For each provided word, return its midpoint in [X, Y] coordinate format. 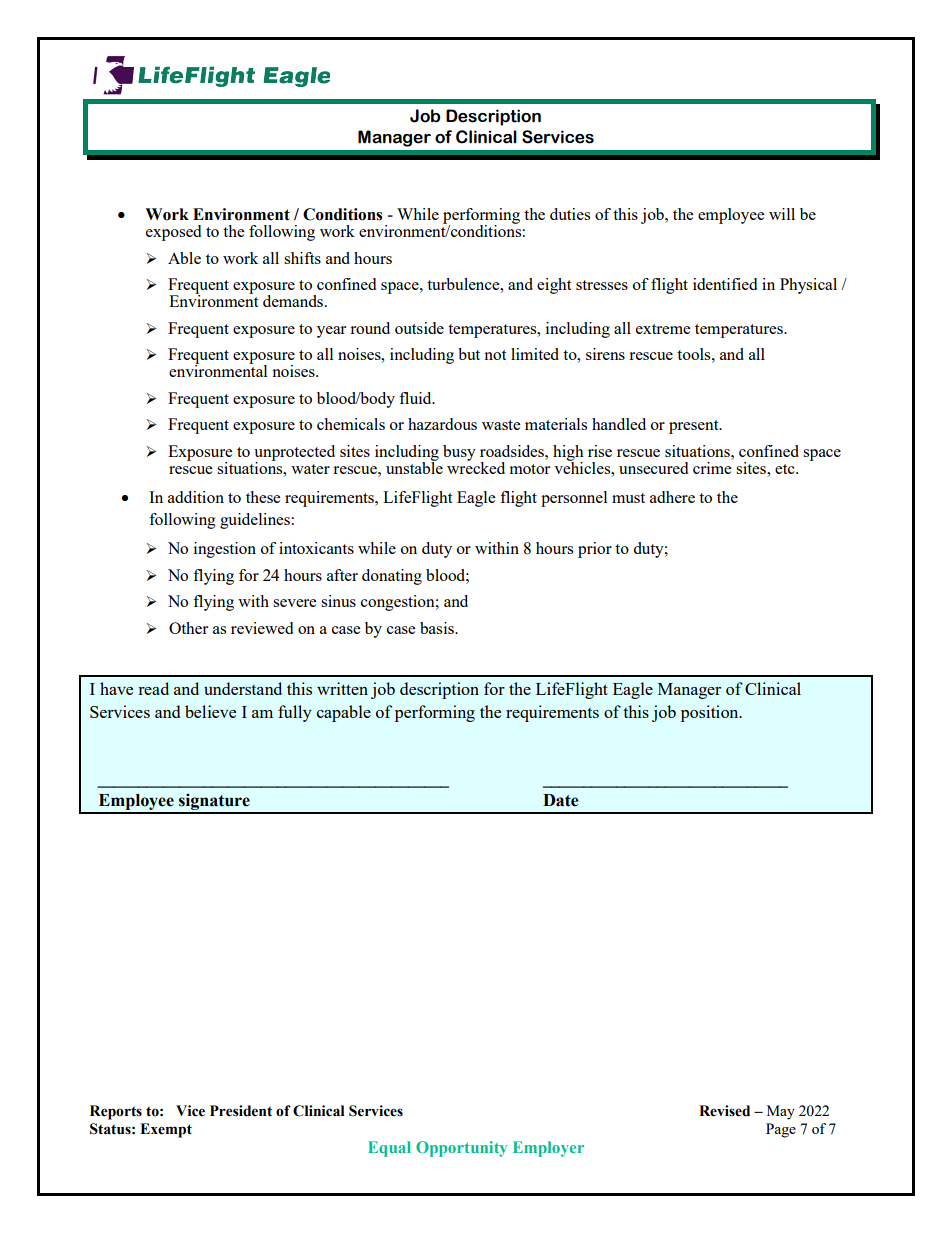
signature [214, 803]
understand [243, 688]
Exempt [166, 1130]
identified [725, 284]
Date [560, 800]
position [711, 713]
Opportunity [461, 1149]
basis [438, 628]
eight [554, 286]
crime [712, 466]
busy [459, 453]
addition [196, 497]
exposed [173, 233]
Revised [724, 1111]
